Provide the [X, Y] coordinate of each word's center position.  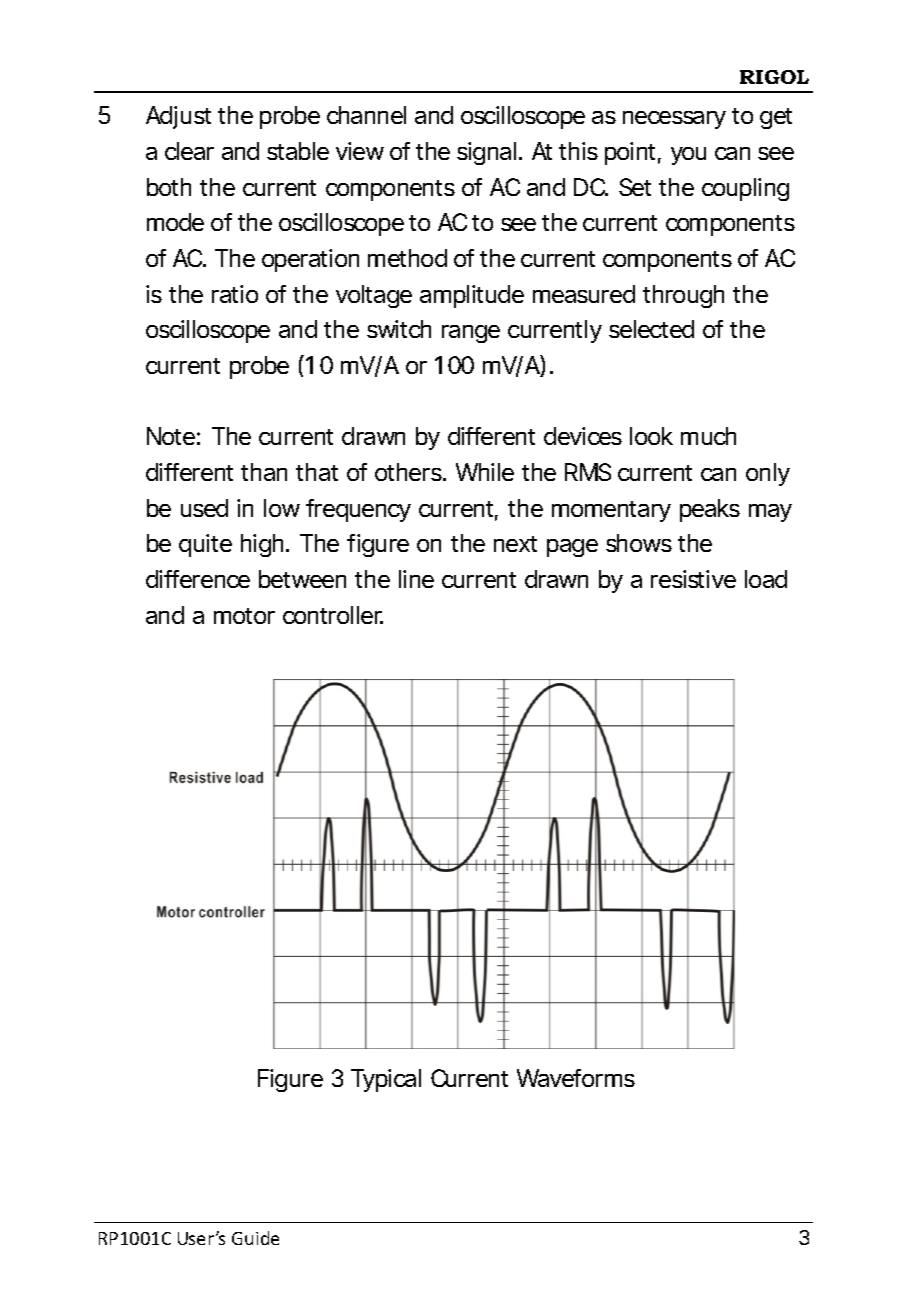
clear [189, 151]
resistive [693, 579]
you [688, 156]
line [416, 579]
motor [244, 616]
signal [486, 153]
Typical [386, 1080]
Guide [255, 1238]
